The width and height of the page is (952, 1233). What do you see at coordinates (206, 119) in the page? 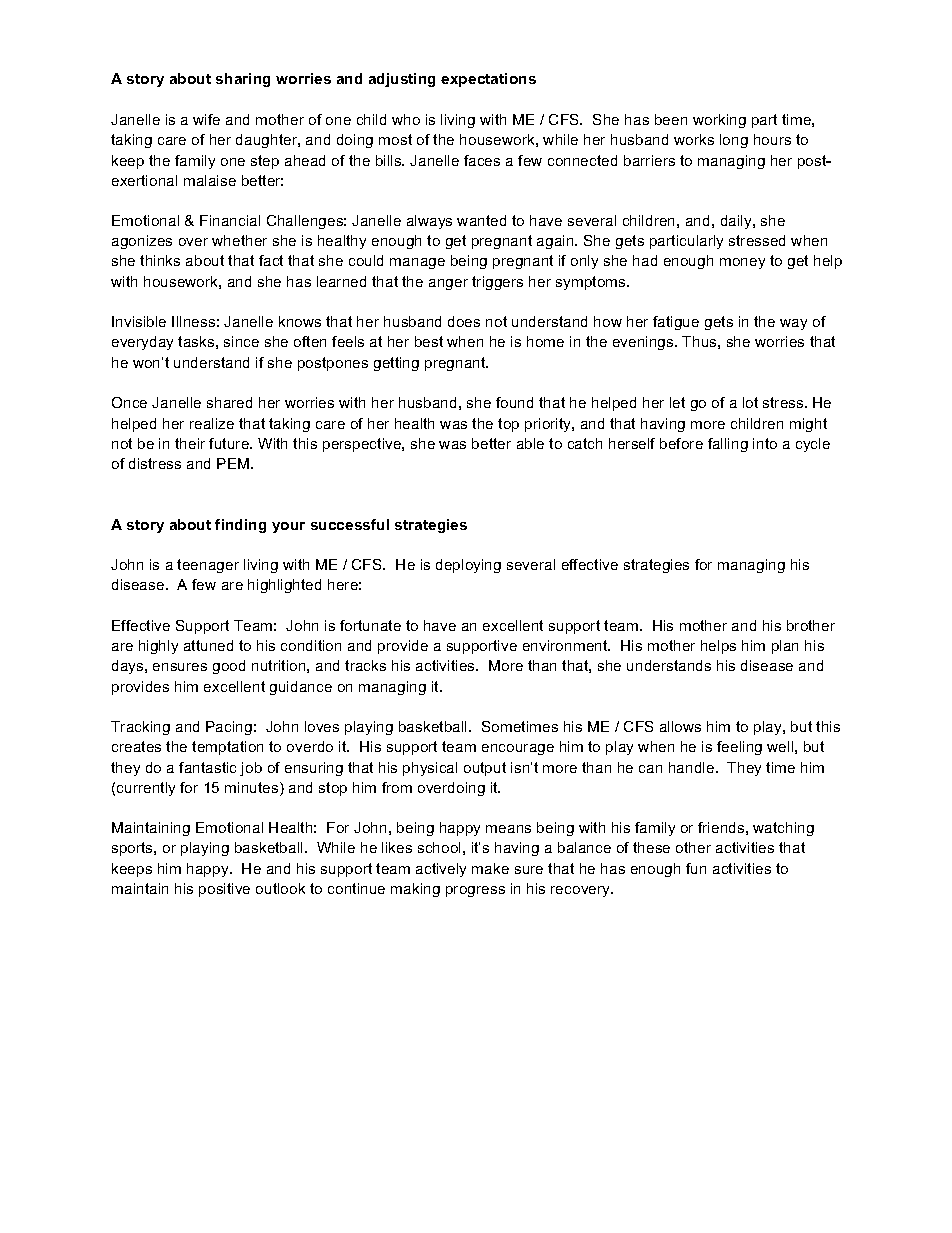
I see `wife` at bounding box center [206, 119].
